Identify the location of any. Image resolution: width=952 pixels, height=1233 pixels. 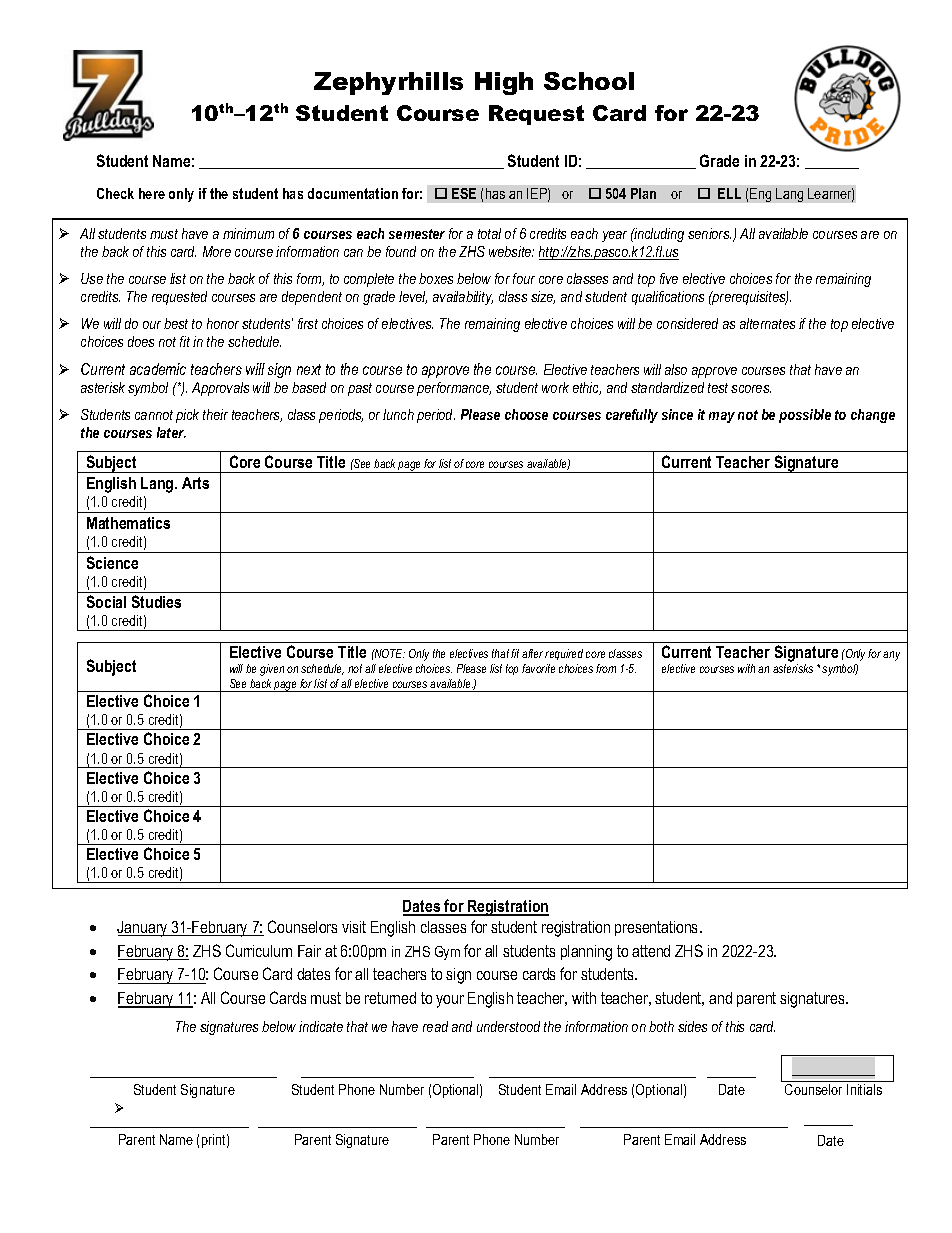
(891, 656).
